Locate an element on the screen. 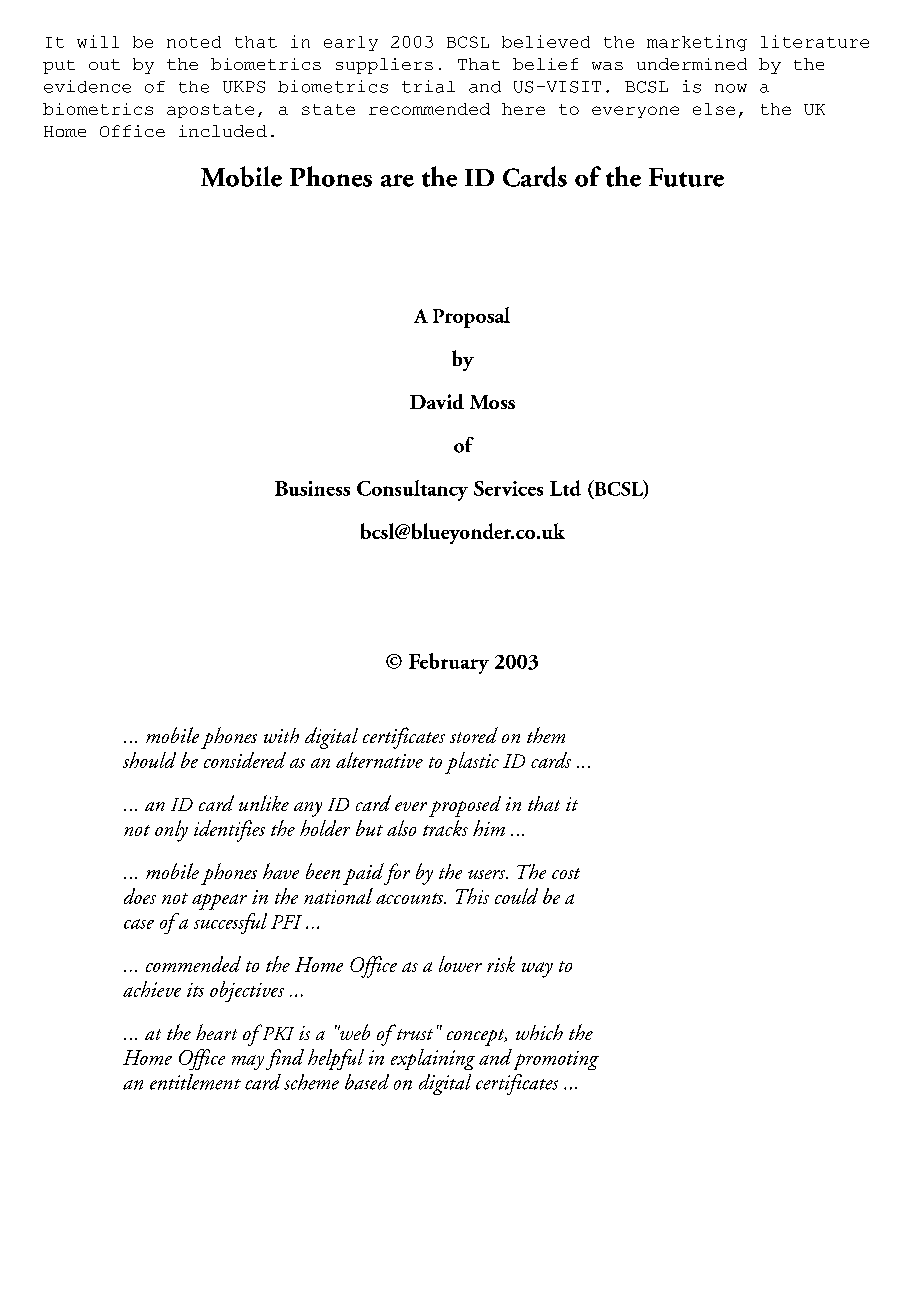 The image size is (924, 1308). are is located at coordinates (397, 180).
